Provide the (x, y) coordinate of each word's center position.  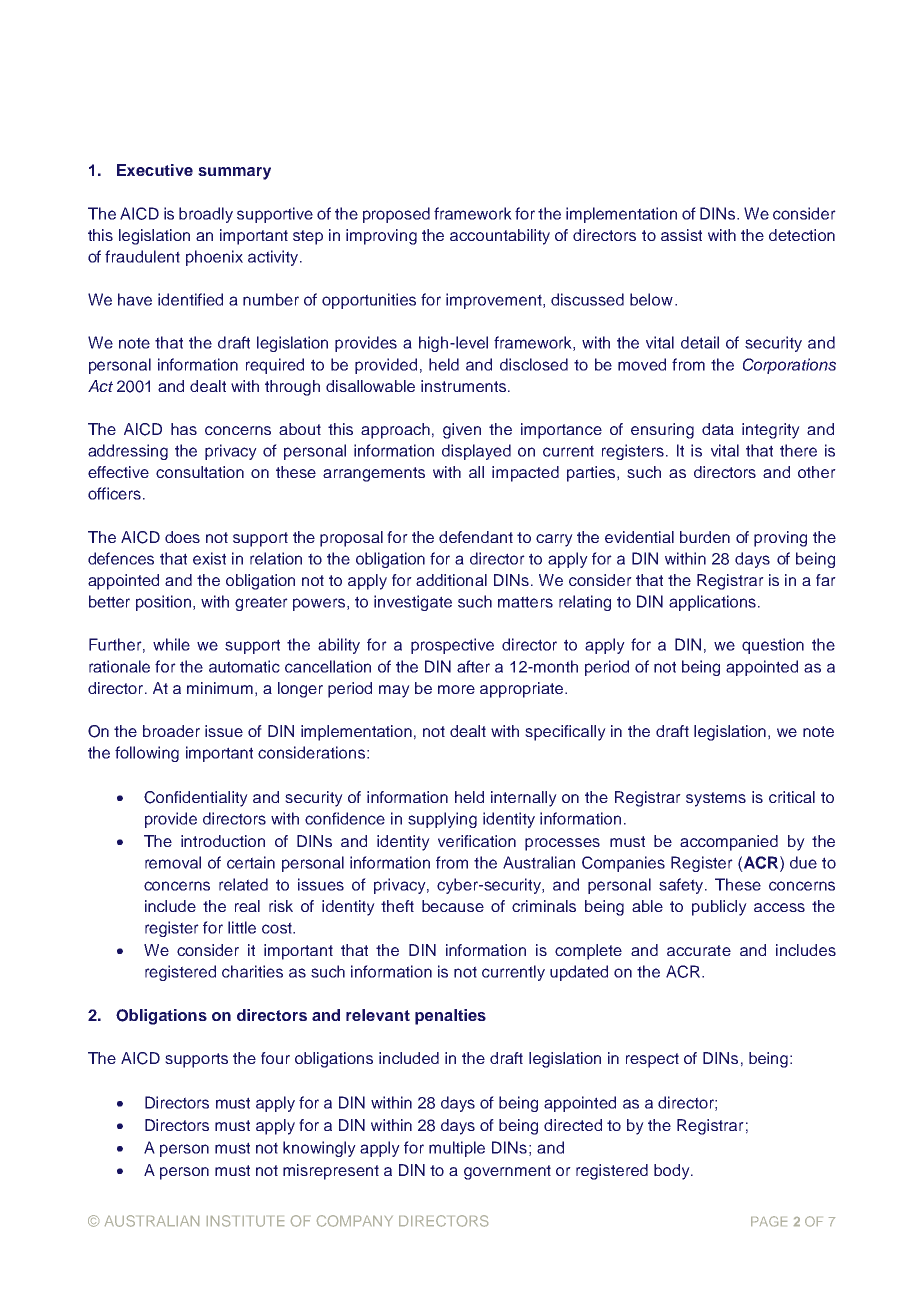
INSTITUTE (245, 1221)
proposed (396, 215)
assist (681, 235)
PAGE (769, 1221)
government (507, 1172)
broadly (206, 215)
